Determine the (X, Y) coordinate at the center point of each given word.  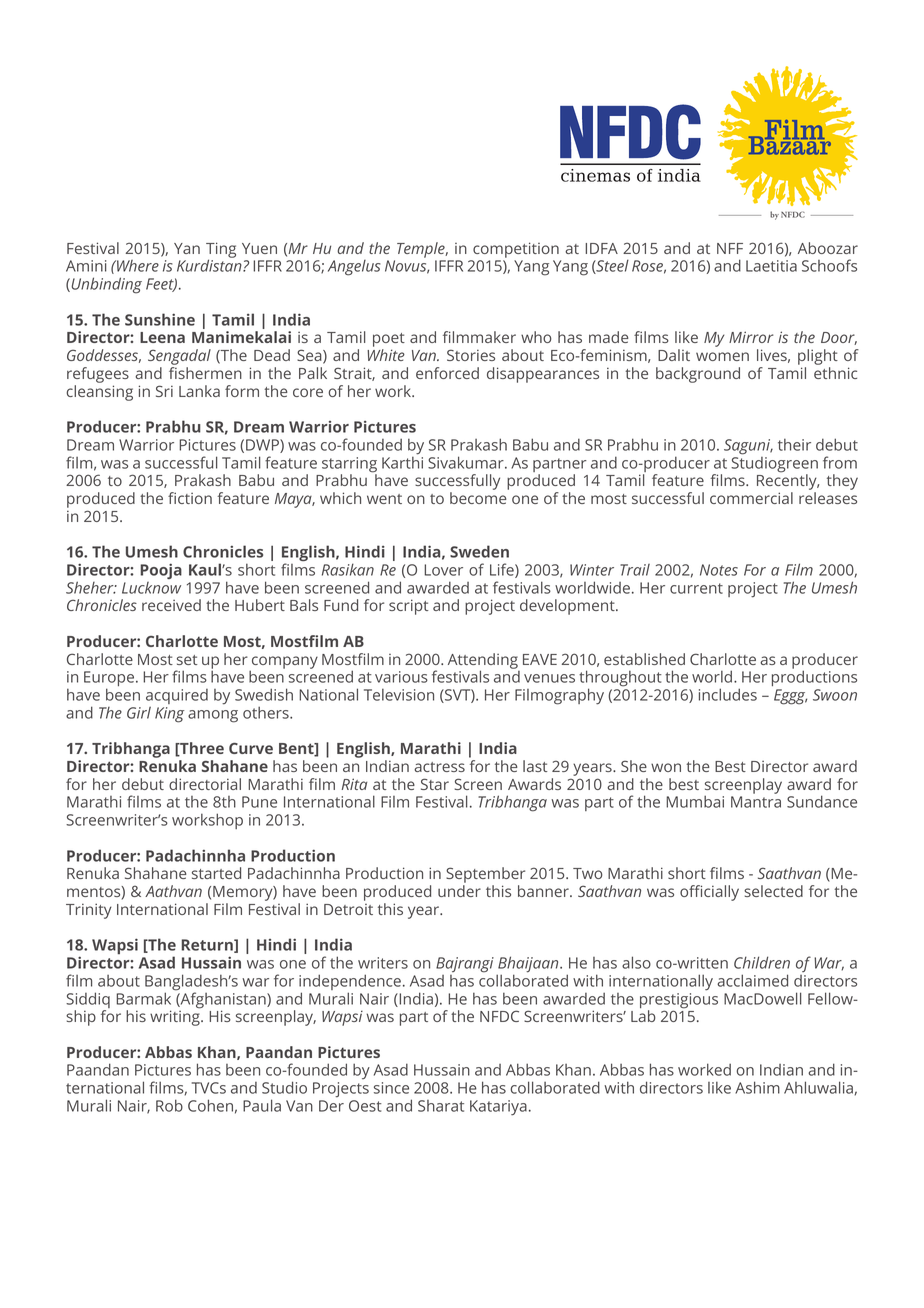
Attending (483, 662)
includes (728, 694)
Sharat (441, 1106)
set (187, 660)
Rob (169, 1105)
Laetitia (771, 266)
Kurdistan (210, 265)
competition (516, 250)
